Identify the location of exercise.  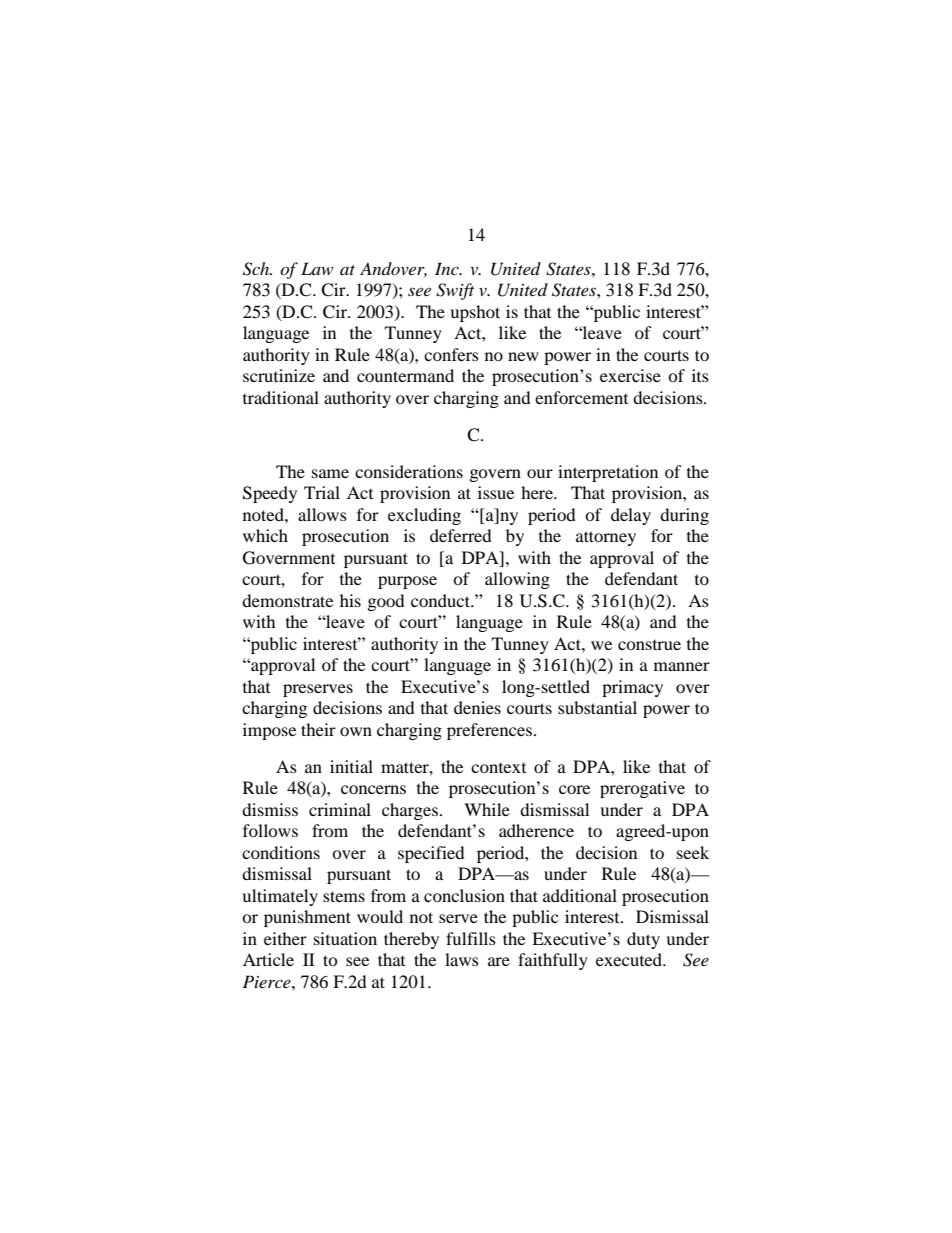
(630, 375).
